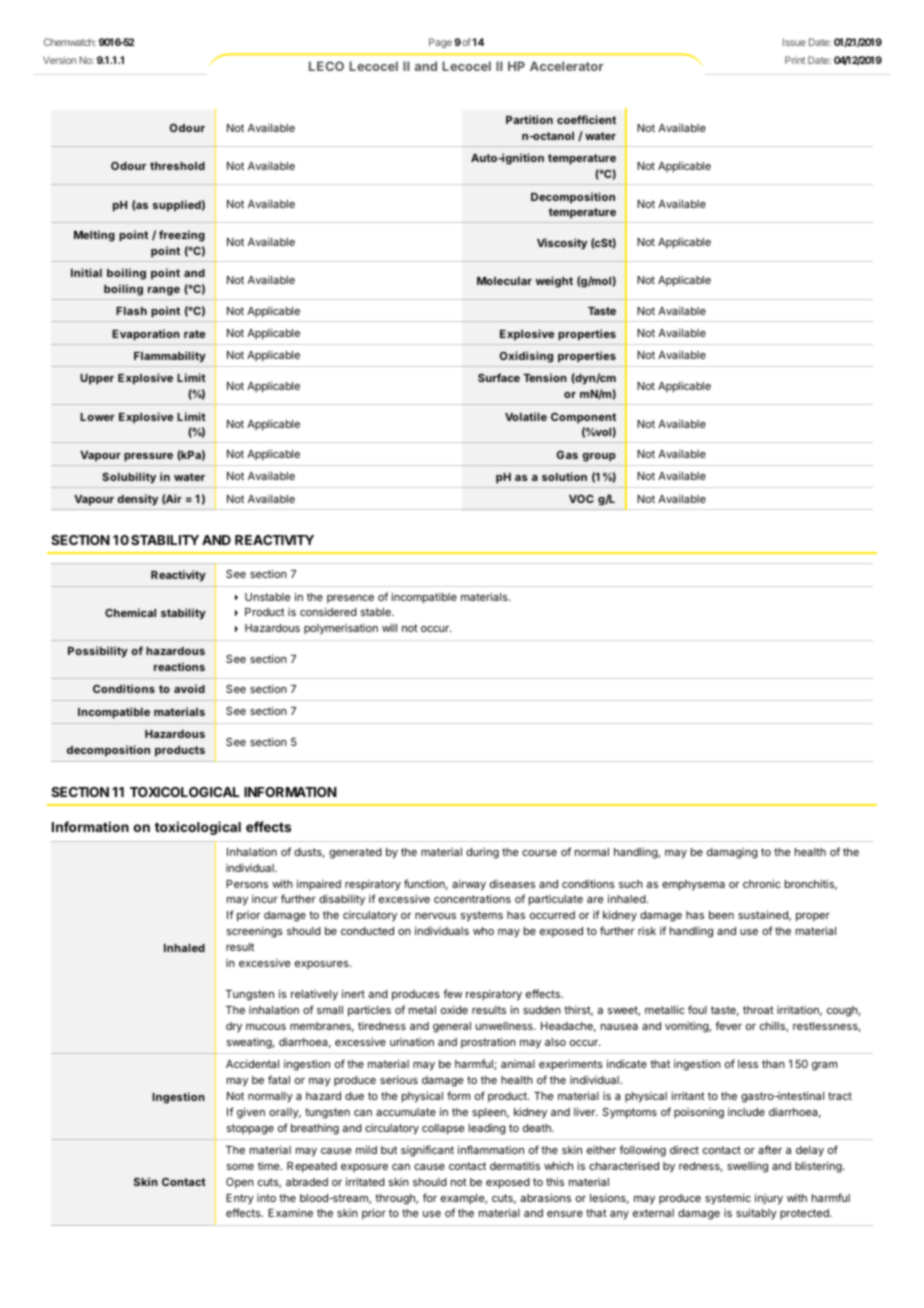  I want to click on Component, so click(583, 418).
